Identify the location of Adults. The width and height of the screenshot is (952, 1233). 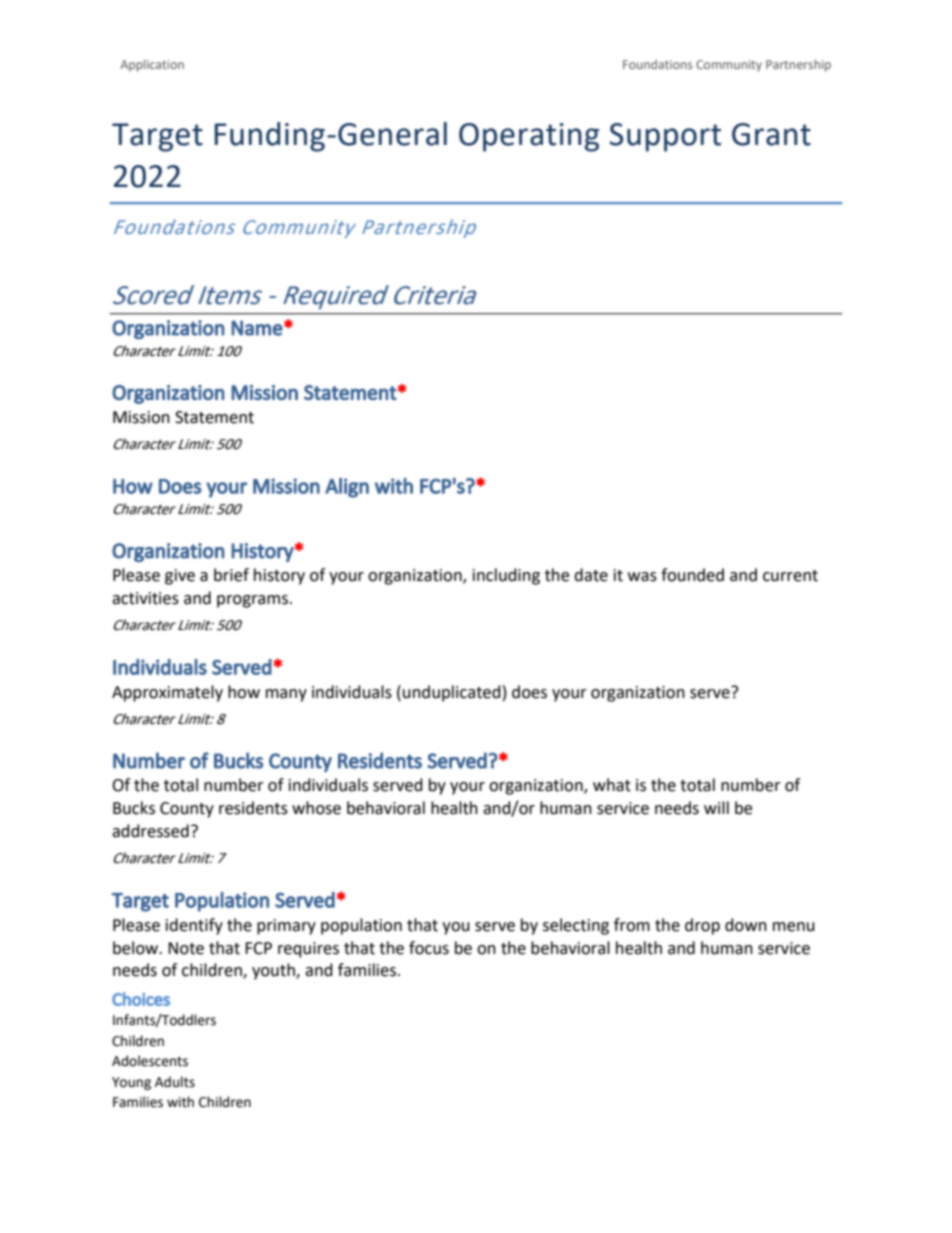
(175, 1082).
